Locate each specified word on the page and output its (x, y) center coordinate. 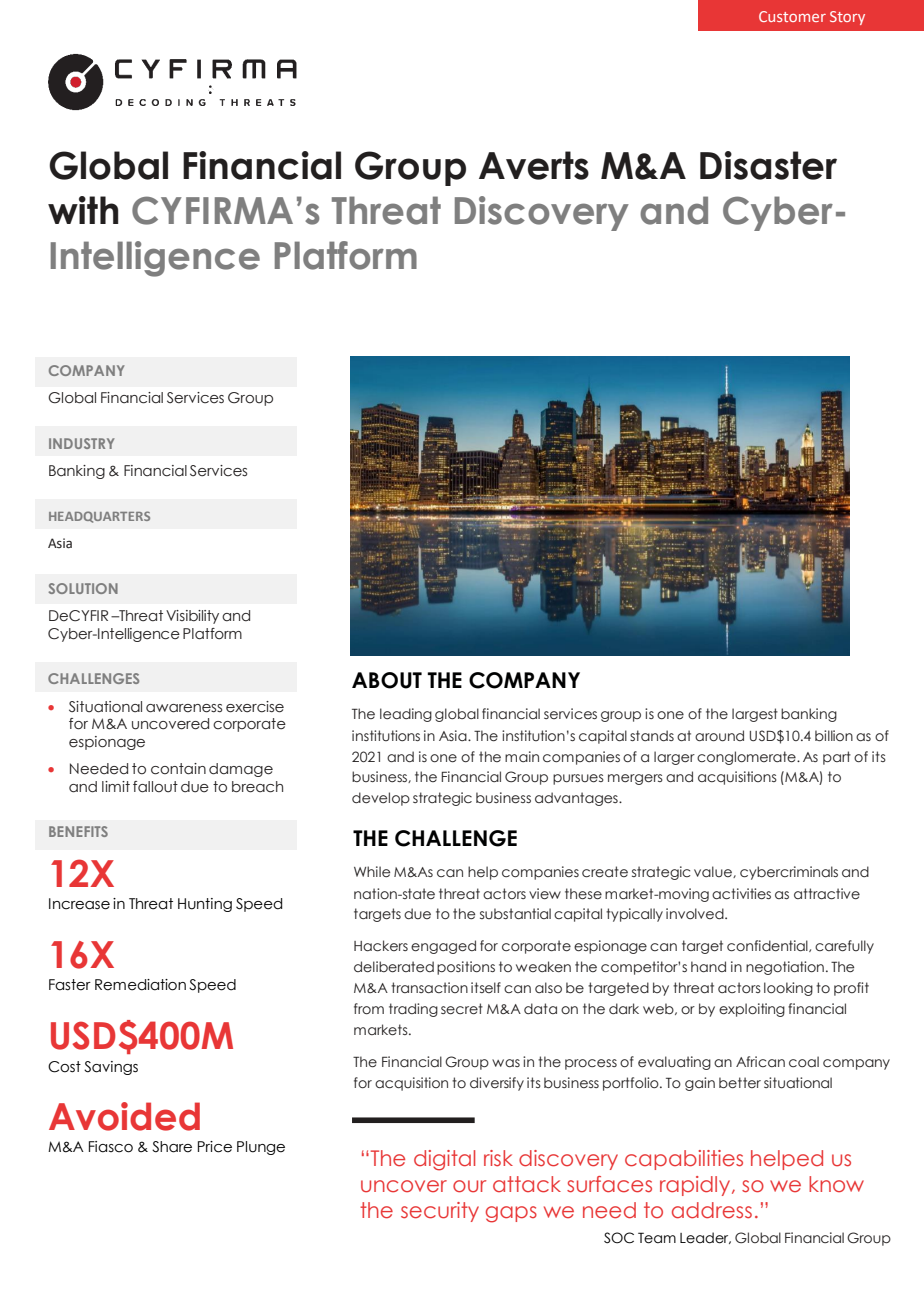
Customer (792, 16)
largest (755, 715)
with (83, 210)
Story (847, 18)
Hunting (205, 905)
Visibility (192, 617)
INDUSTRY (82, 443)
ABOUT (387, 680)
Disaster (768, 165)
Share (172, 1147)
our (469, 1186)
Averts (534, 165)
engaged (443, 947)
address (712, 1210)
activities (741, 894)
